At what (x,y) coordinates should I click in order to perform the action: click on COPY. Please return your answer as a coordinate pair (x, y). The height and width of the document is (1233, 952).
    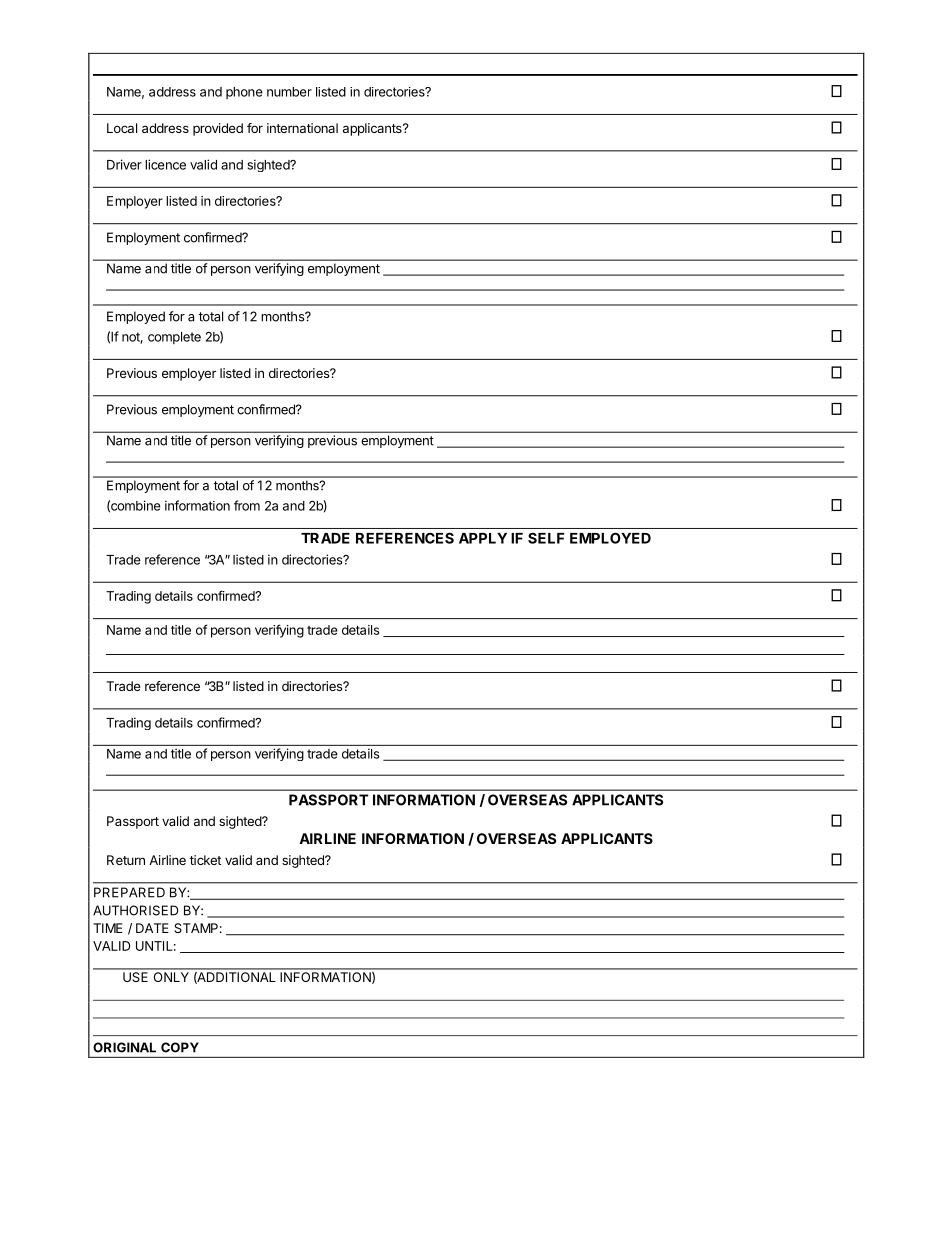
    Looking at the image, I should click on (180, 1047).
